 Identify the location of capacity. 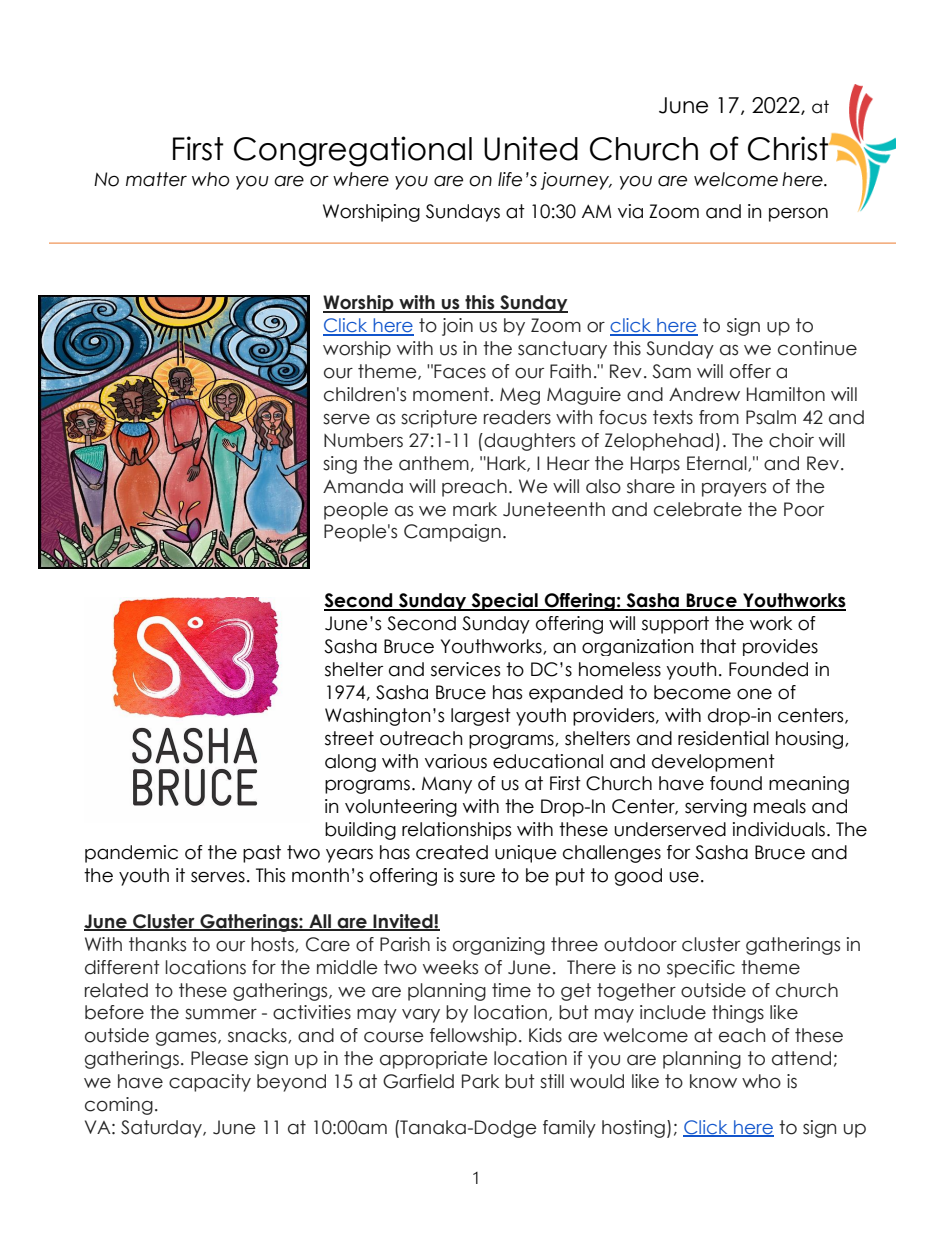
(210, 1083).
